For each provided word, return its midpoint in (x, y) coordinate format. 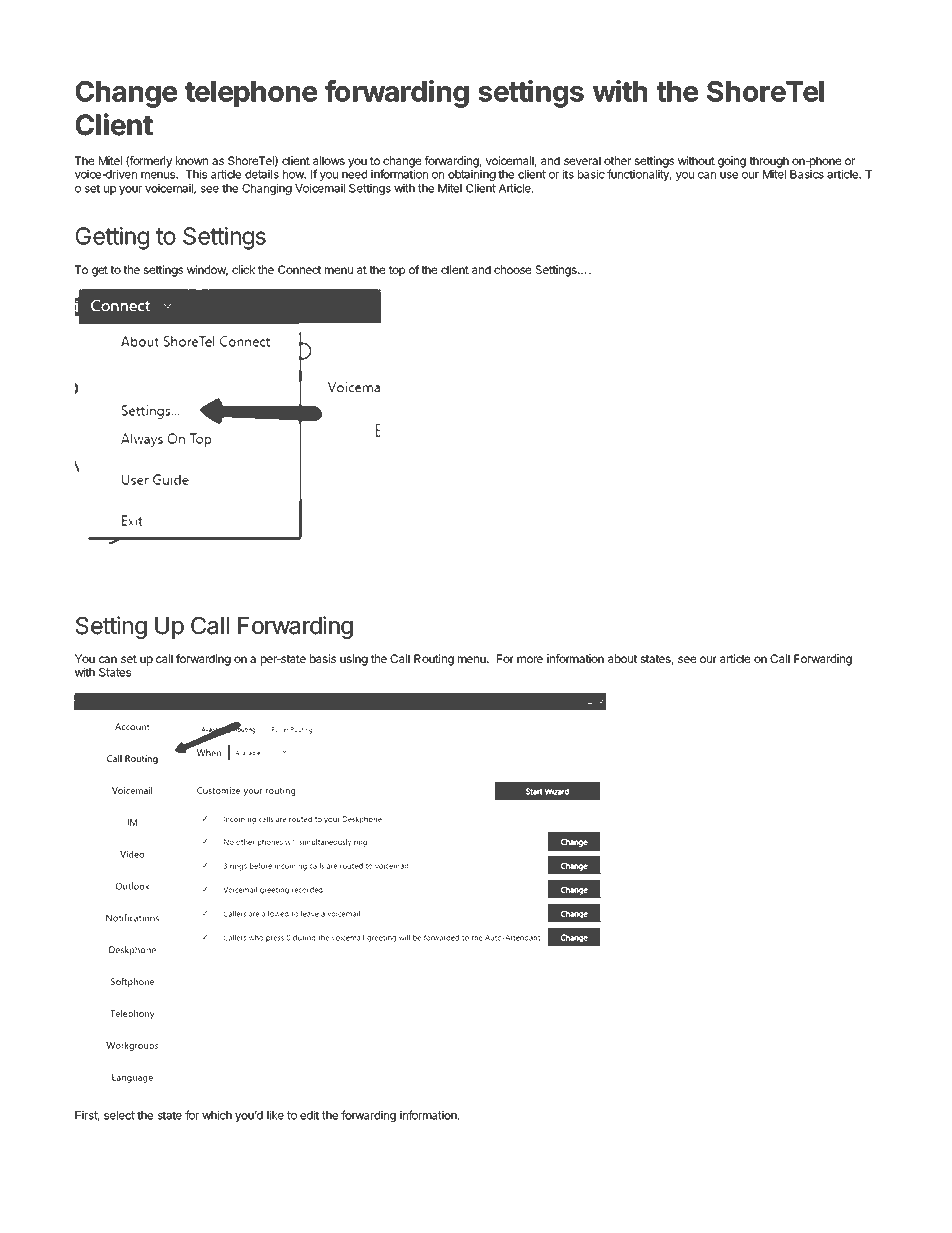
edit (309, 1115)
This (196, 174)
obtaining (472, 176)
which (217, 1115)
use (729, 175)
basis (323, 658)
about (622, 658)
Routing (434, 660)
